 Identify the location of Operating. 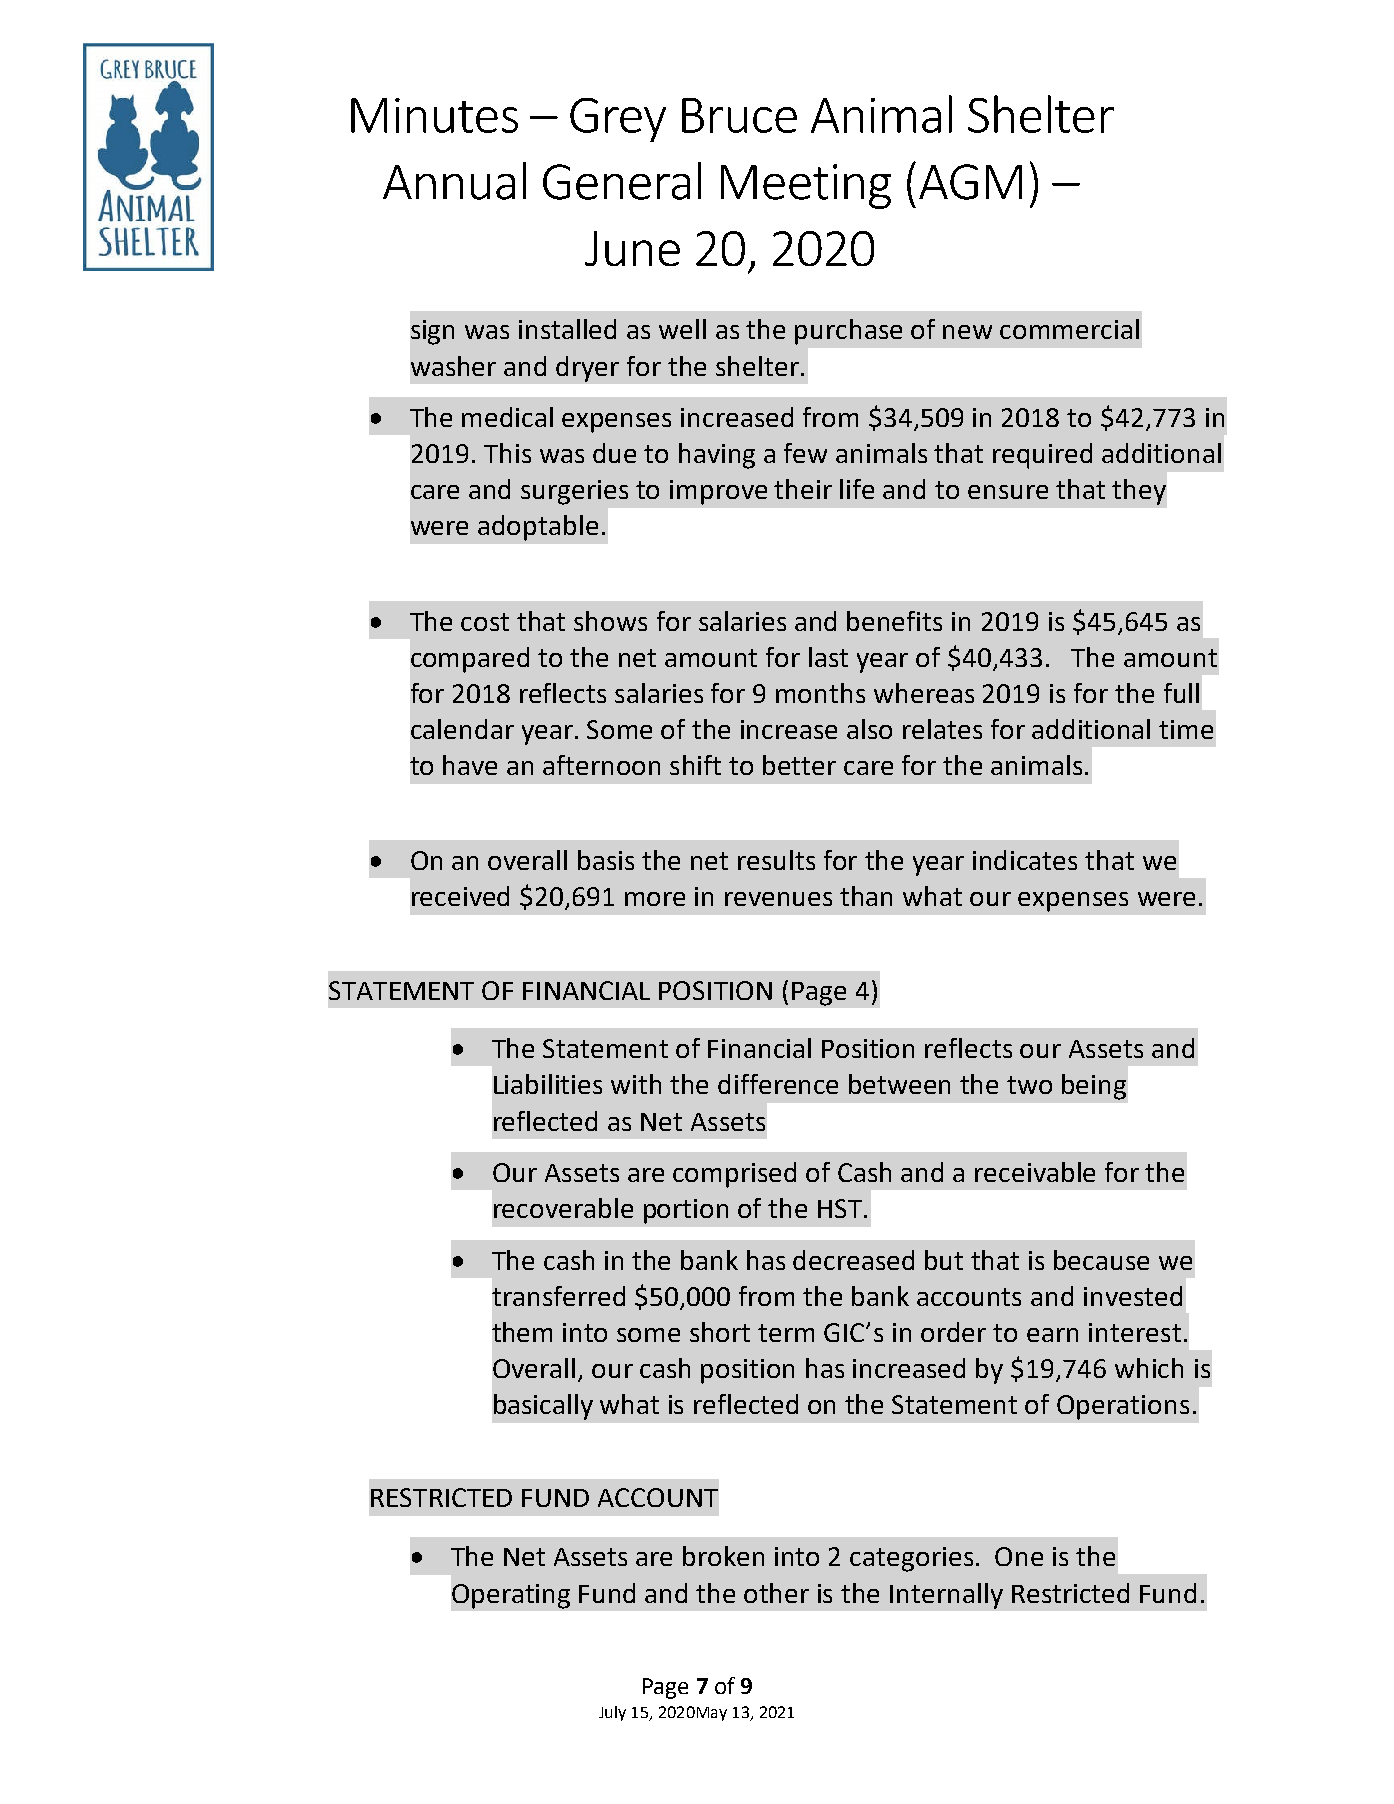
(511, 1596).
